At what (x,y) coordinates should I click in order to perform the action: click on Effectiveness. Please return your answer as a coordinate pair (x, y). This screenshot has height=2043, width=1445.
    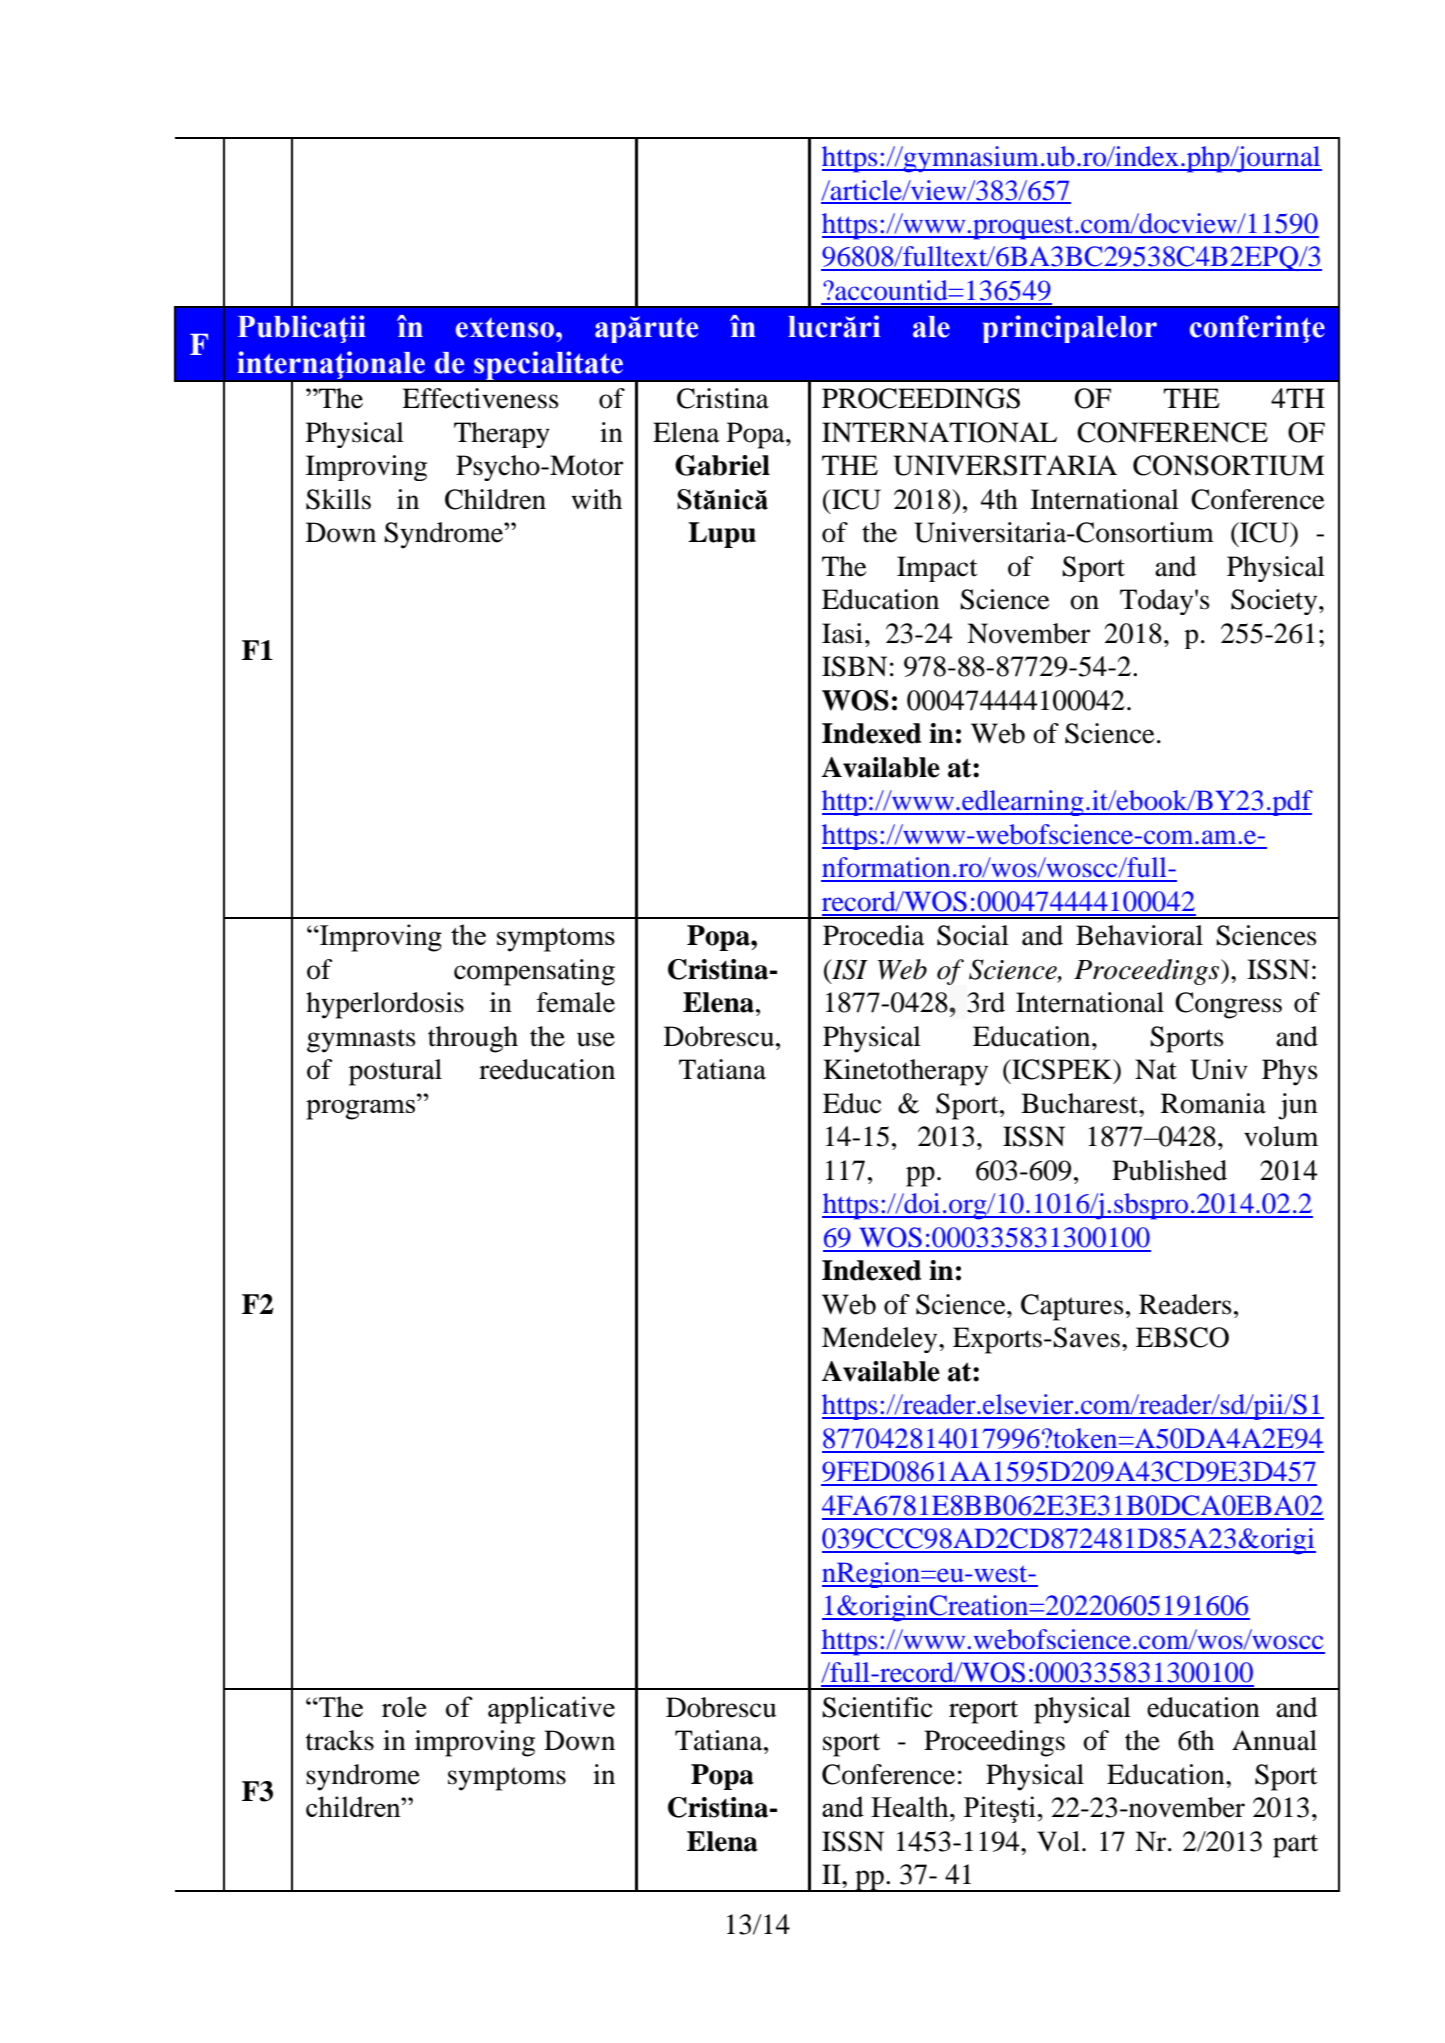
    Looking at the image, I should click on (480, 398).
